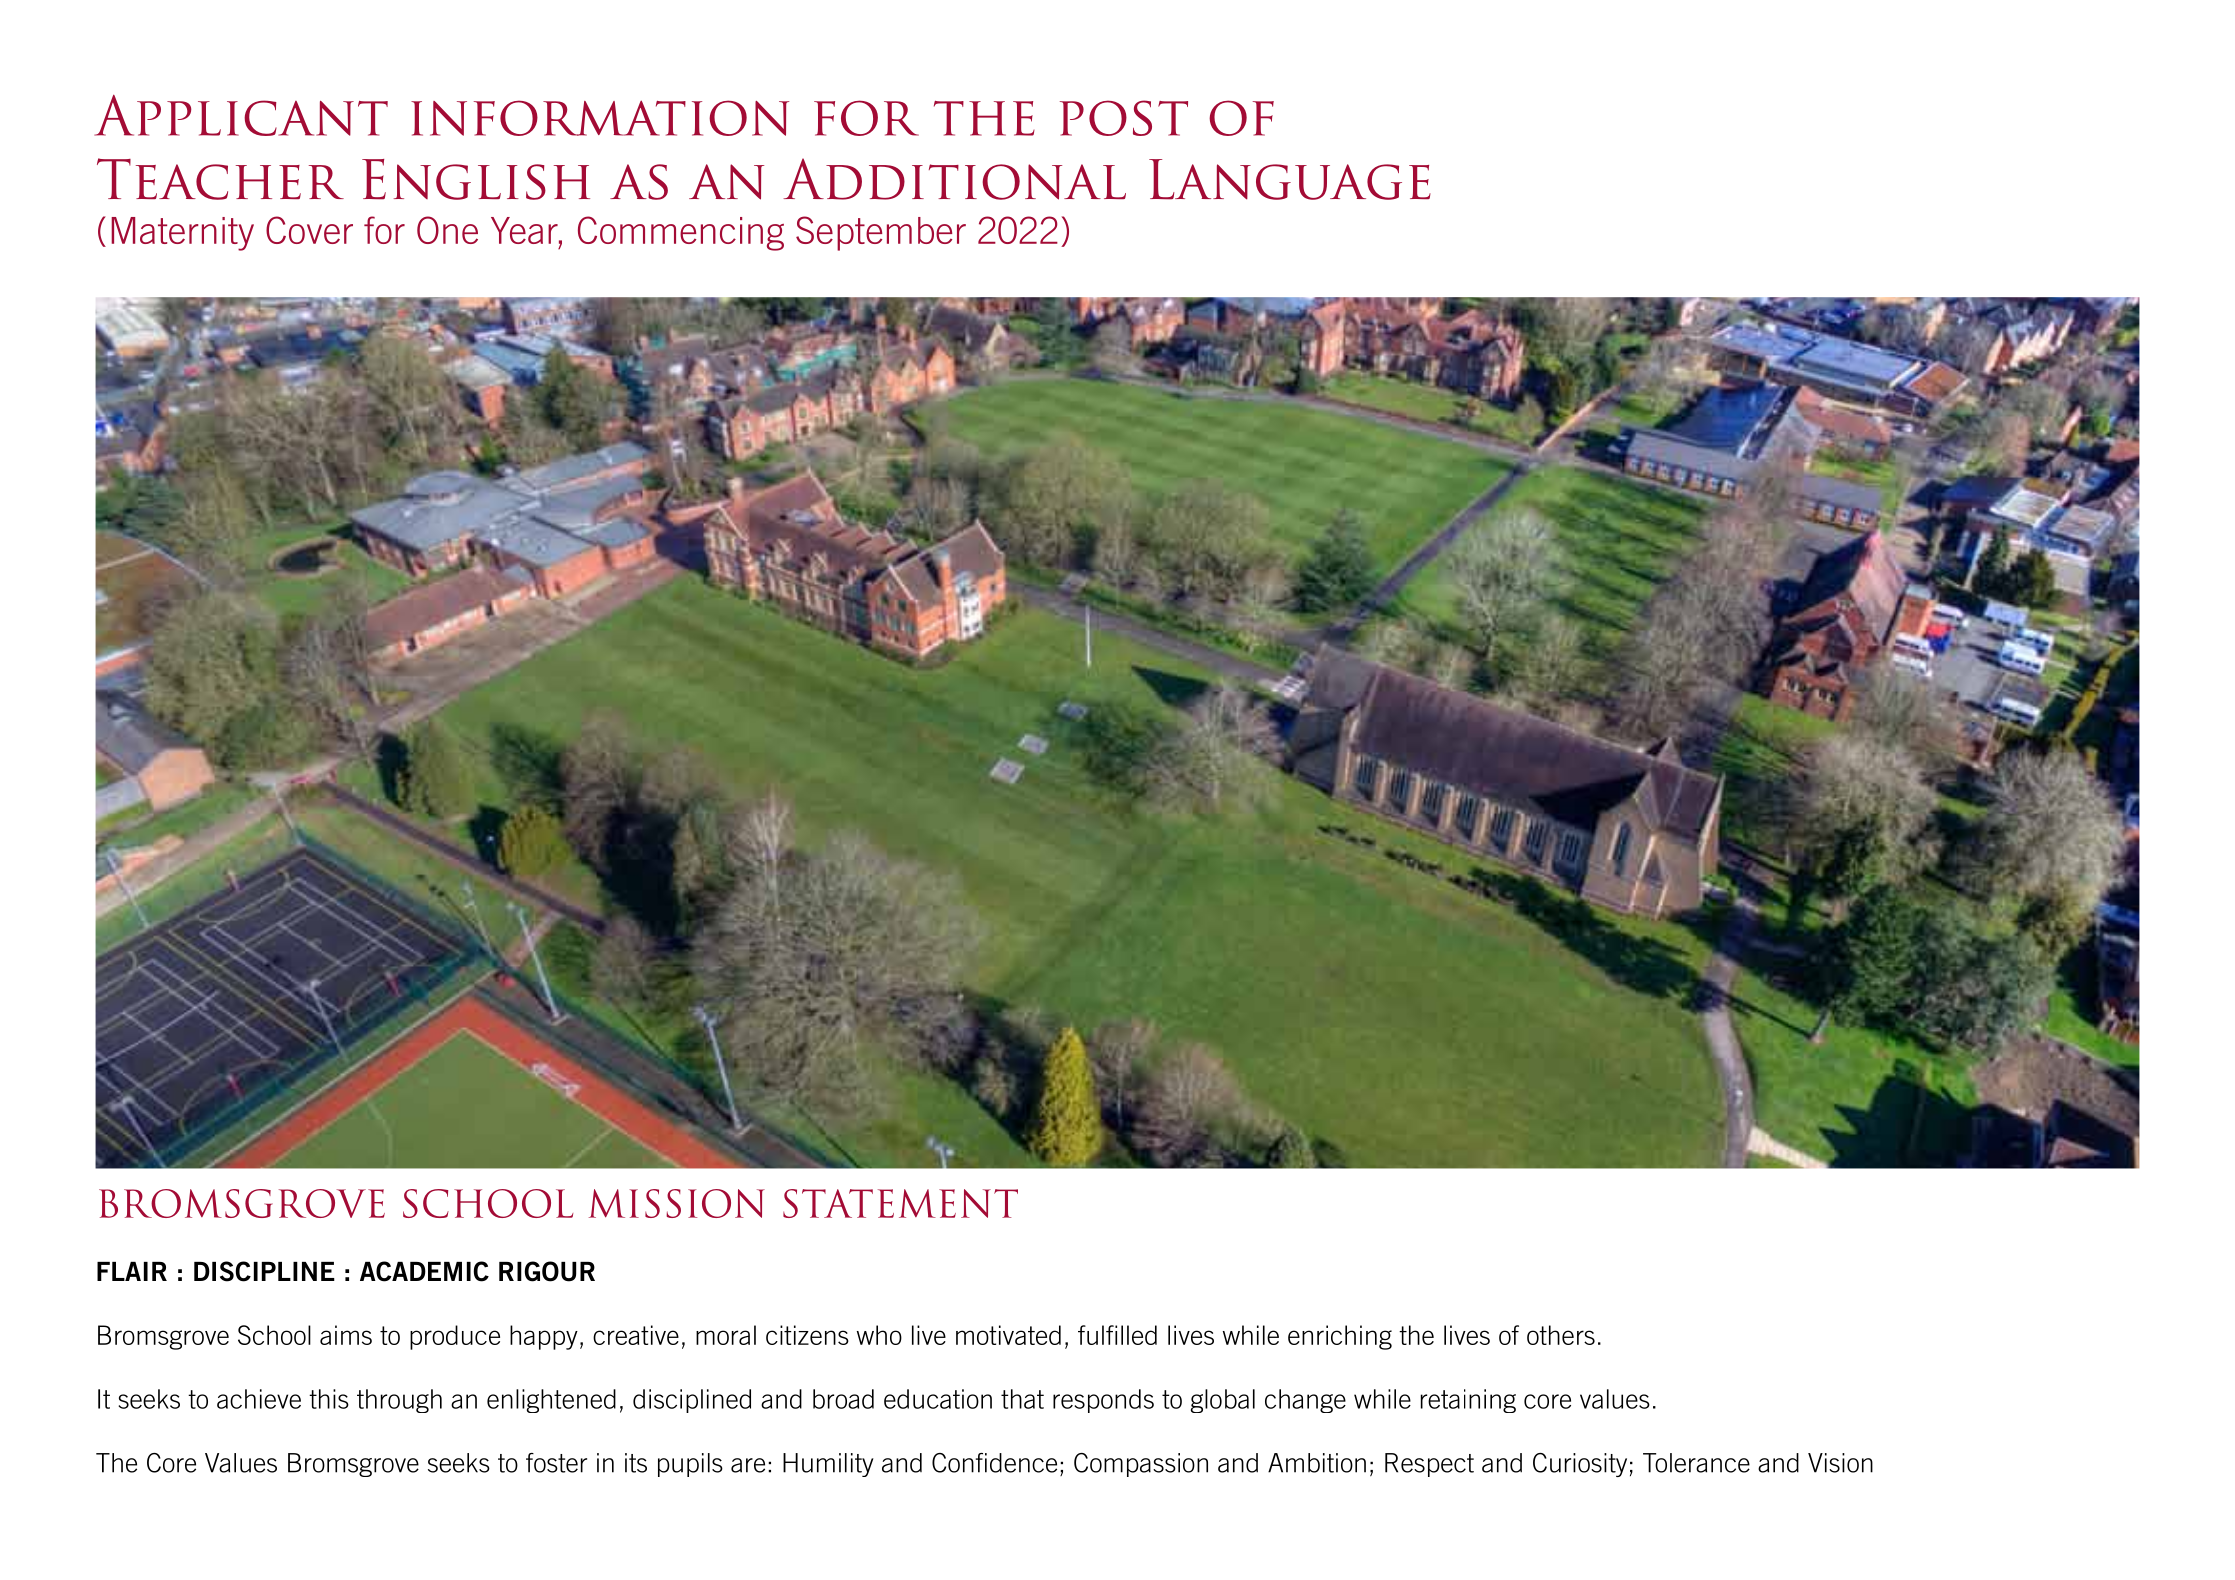 The image size is (2235, 1580). I want to click on others, so click(1561, 1335).
